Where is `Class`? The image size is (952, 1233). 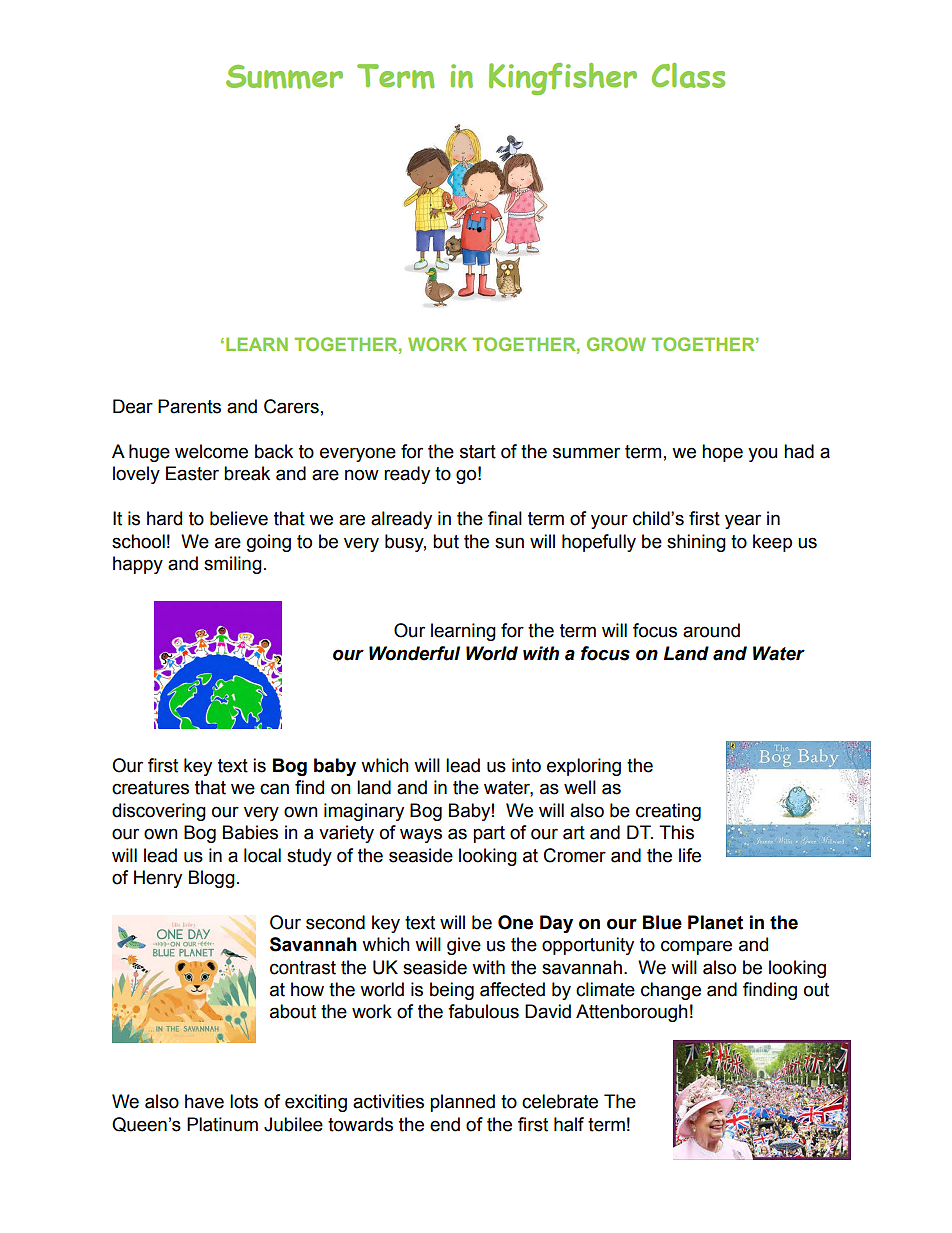 Class is located at coordinates (688, 75).
